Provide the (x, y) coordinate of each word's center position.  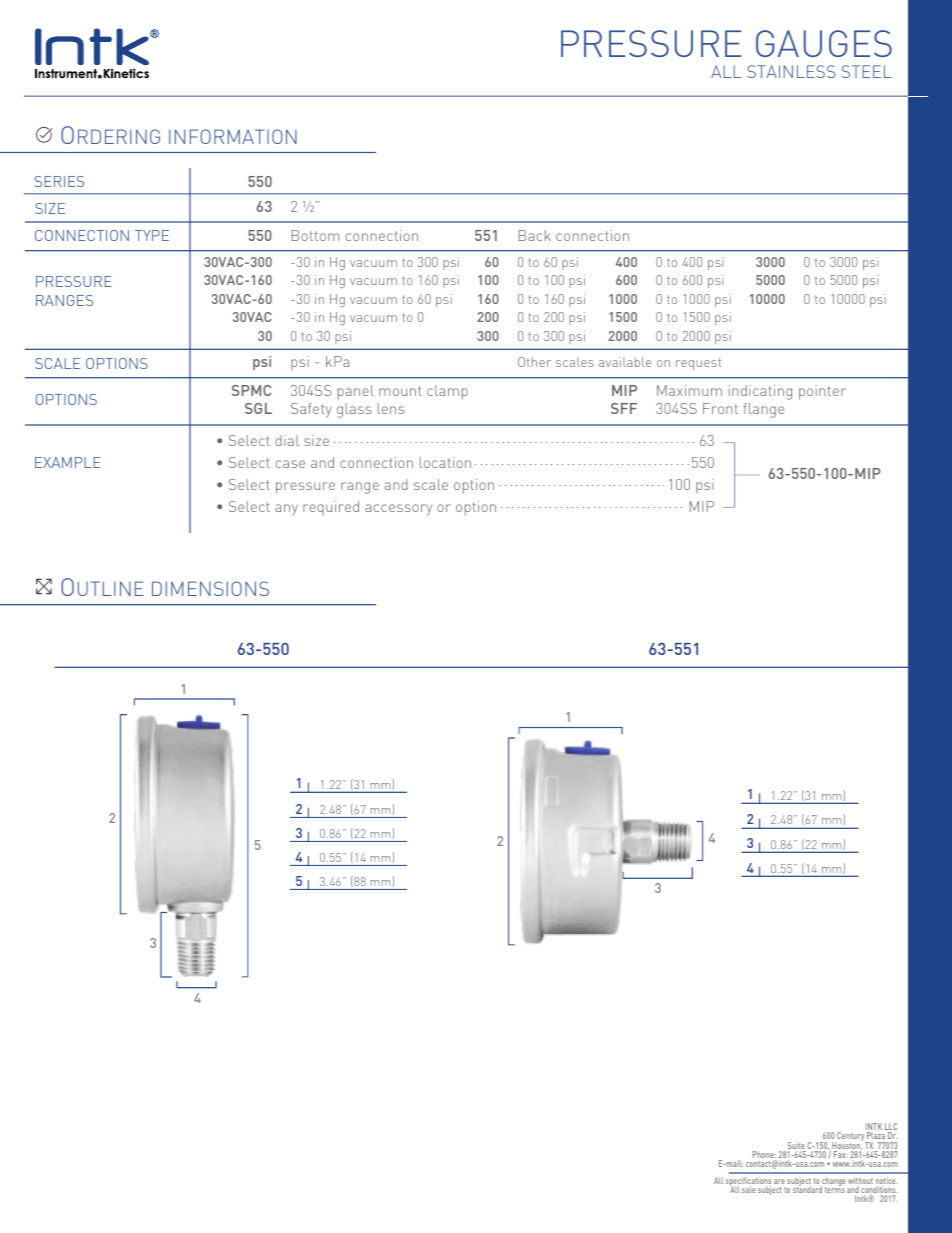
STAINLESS (791, 71)
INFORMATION (233, 136)
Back (535, 235)
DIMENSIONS (210, 588)
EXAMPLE (68, 462)
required (331, 508)
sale (748, 1189)
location (445, 462)
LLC (891, 1128)
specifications (748, 1183)
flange (764, 410)
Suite (795, 1147)
